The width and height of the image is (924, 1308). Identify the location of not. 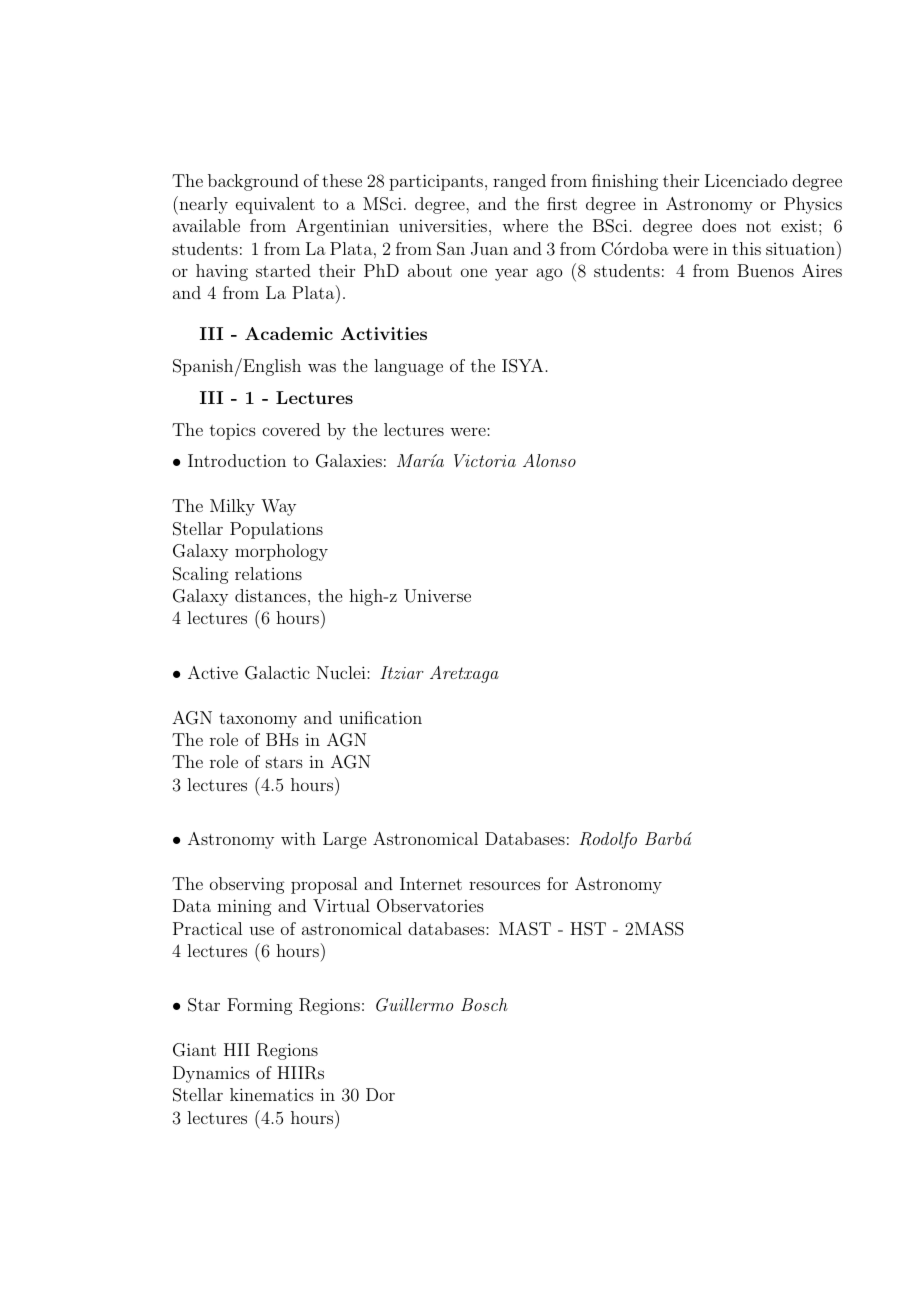
(758, 226).
